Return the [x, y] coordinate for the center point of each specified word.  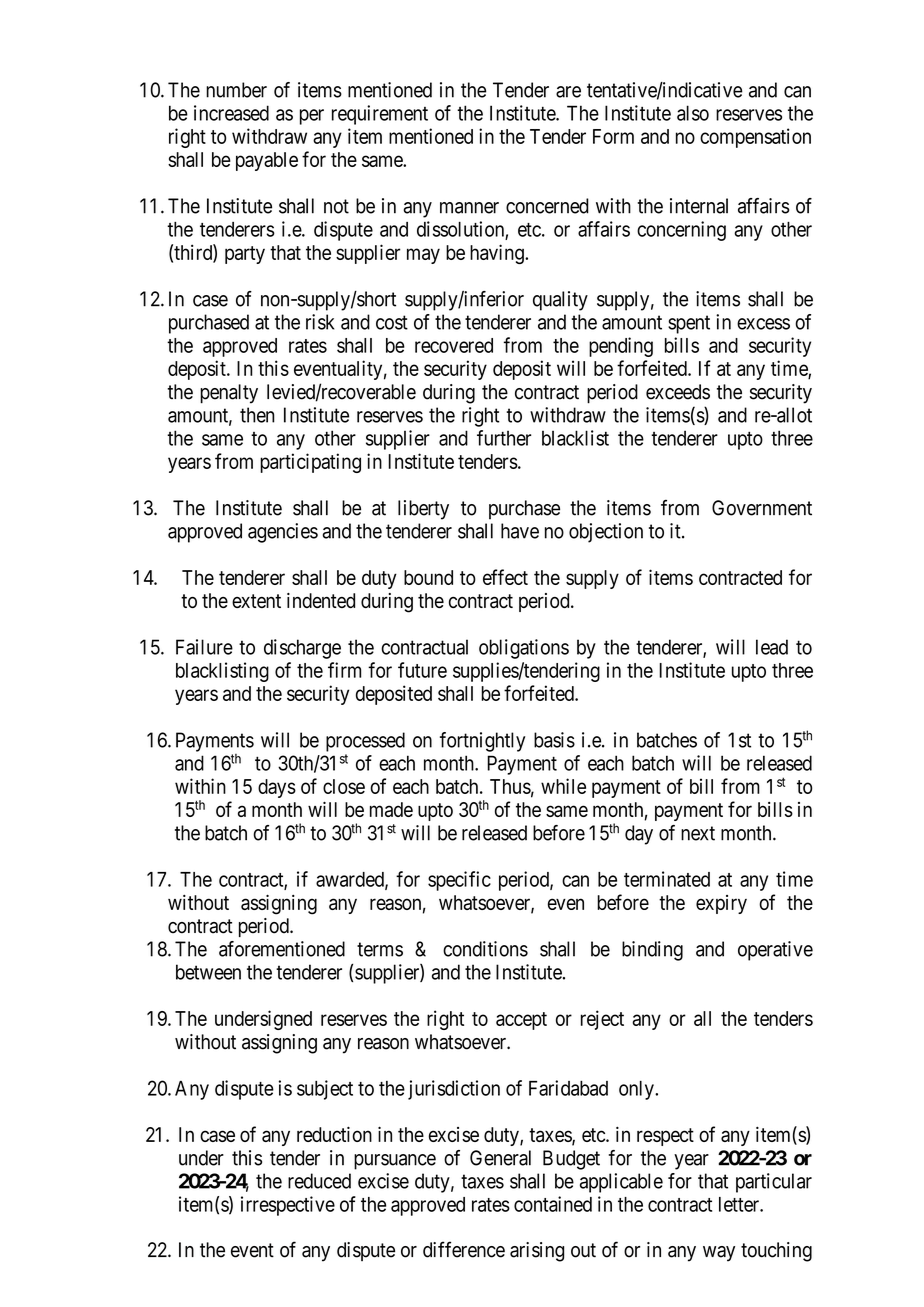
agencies [283, 533]
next [698, 833]
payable [267, 161]
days [277, 788]
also [693, 113]
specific [459, 881]
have [520, 531]
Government [762, 508]
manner [469, 208]
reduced [319, 1181]
